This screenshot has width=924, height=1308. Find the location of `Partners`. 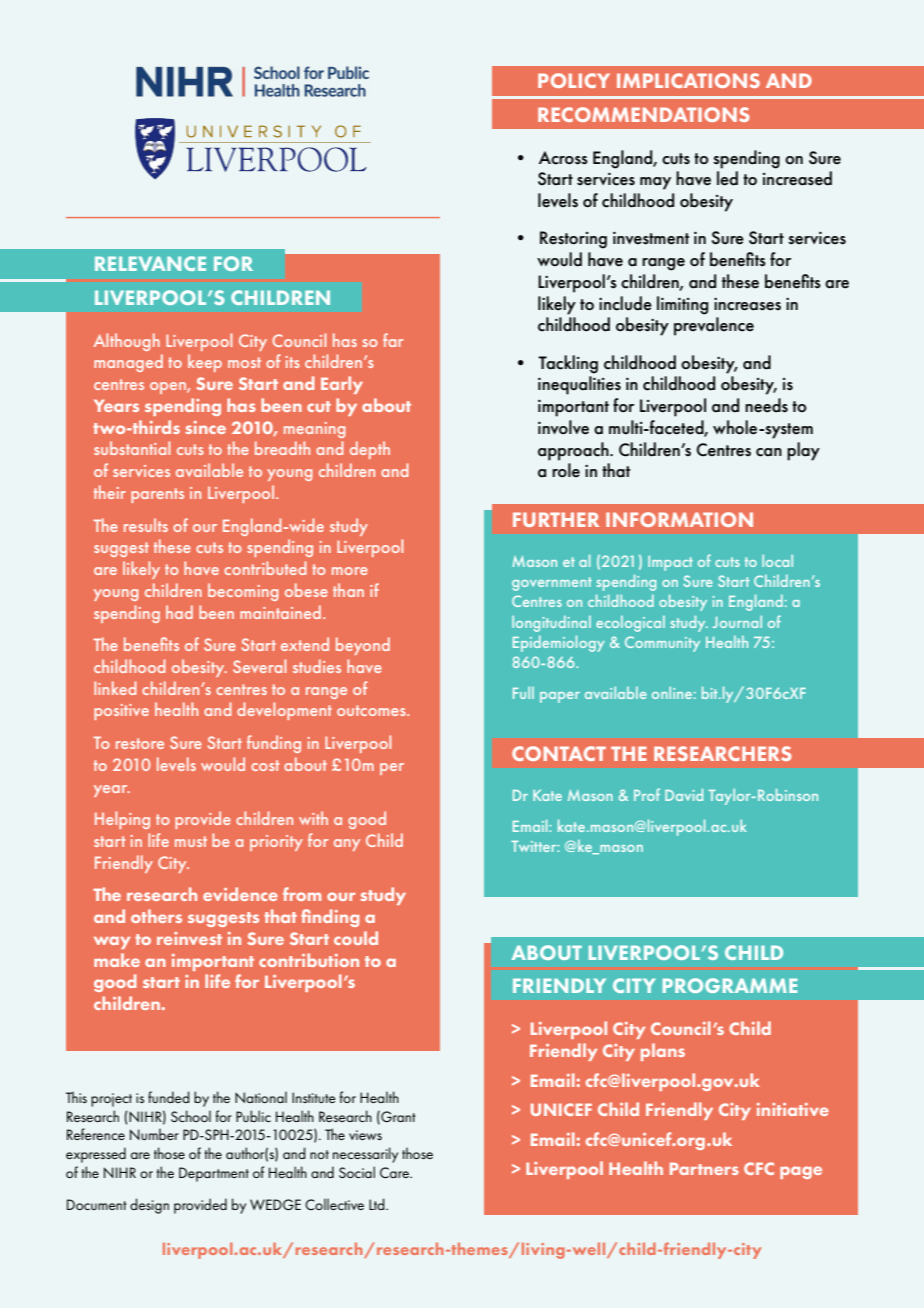

Partners is located at coordinates (704, 1168).
